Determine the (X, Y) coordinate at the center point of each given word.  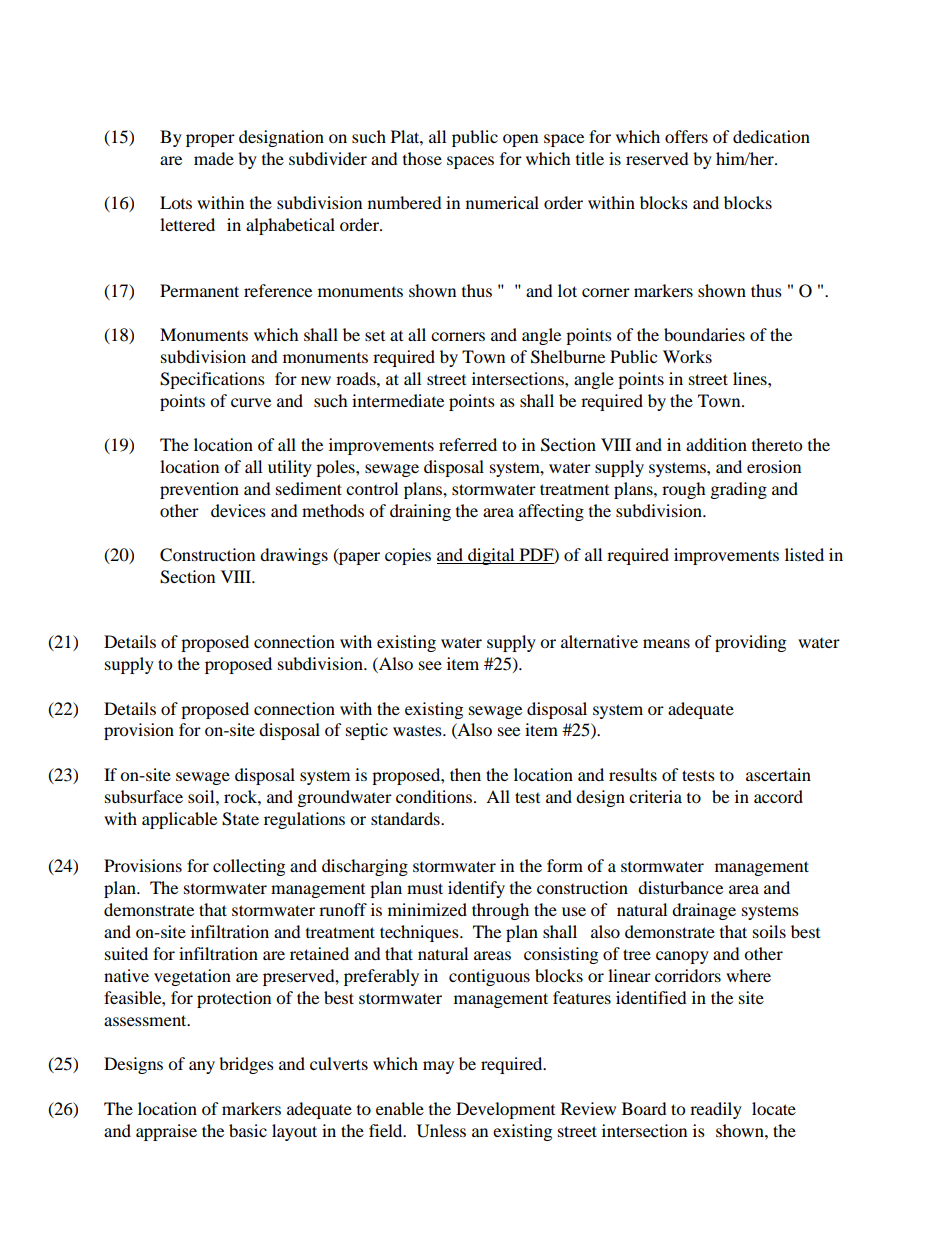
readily (716, 1110)
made (214, 158)
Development (505, 1110)
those (422, 158)
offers (686, 136)
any (202, 1067)
